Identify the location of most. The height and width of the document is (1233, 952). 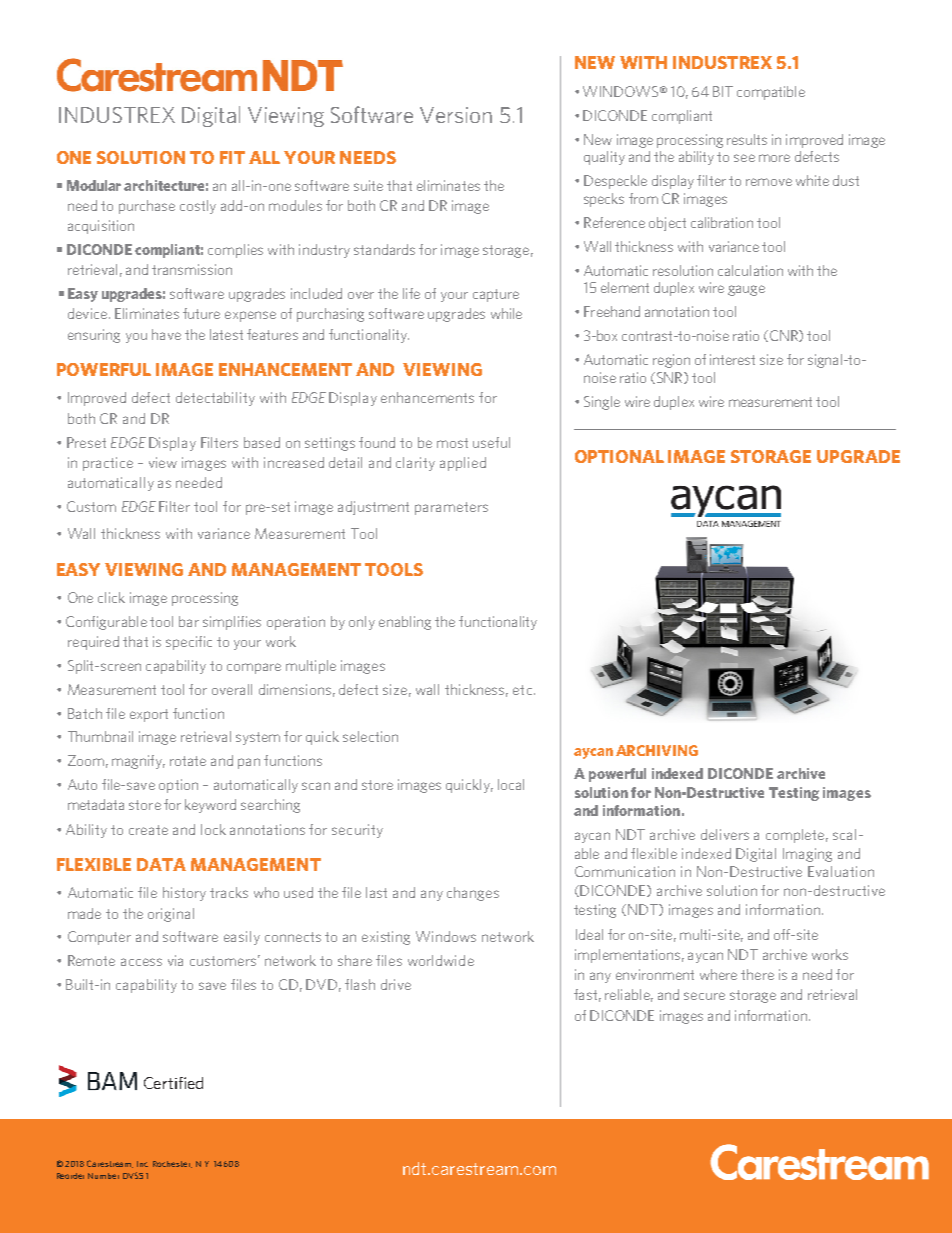
(452, 443).
